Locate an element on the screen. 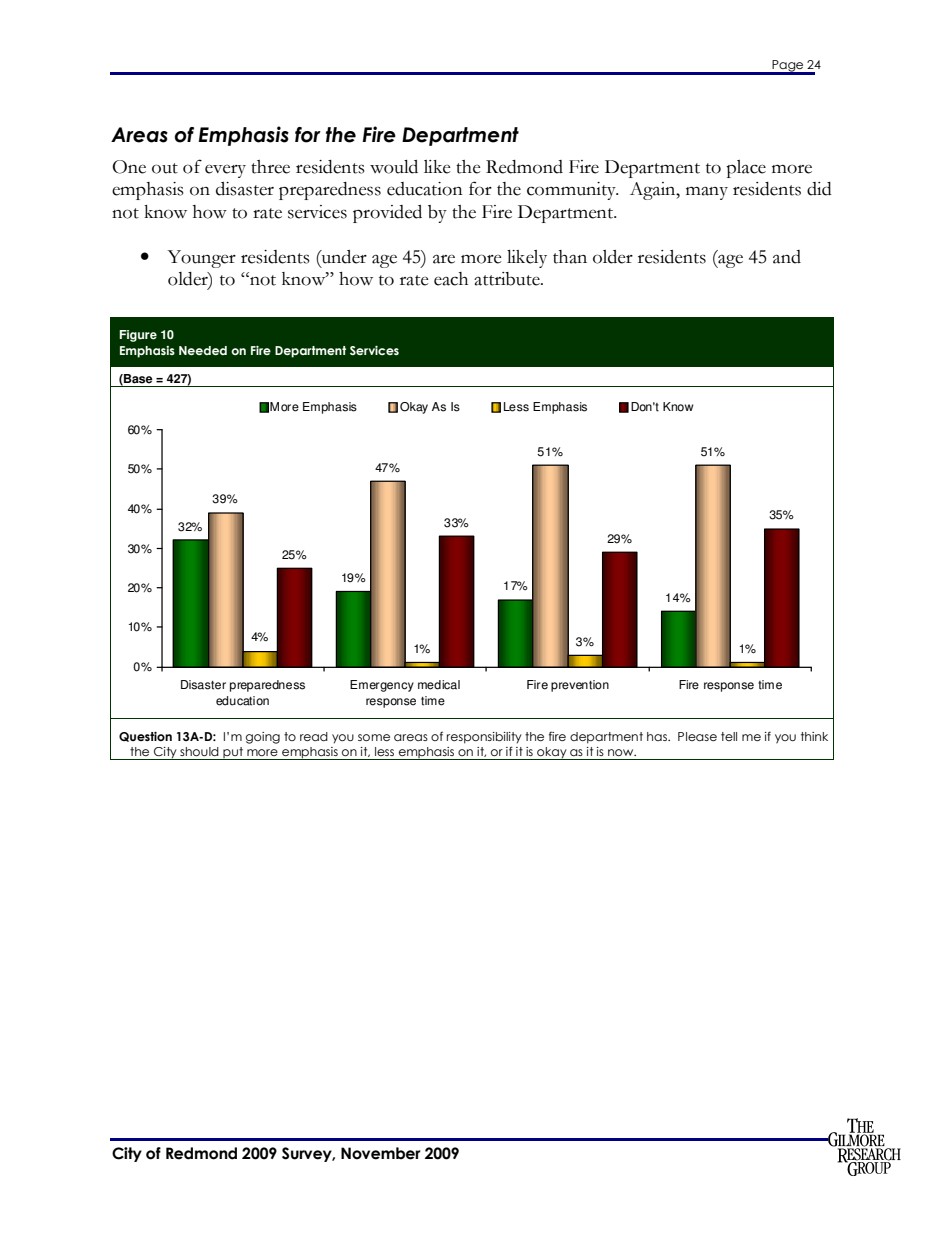 This screenshot has height=1233, width=952. Needed is located at coordinates (203, 350).
